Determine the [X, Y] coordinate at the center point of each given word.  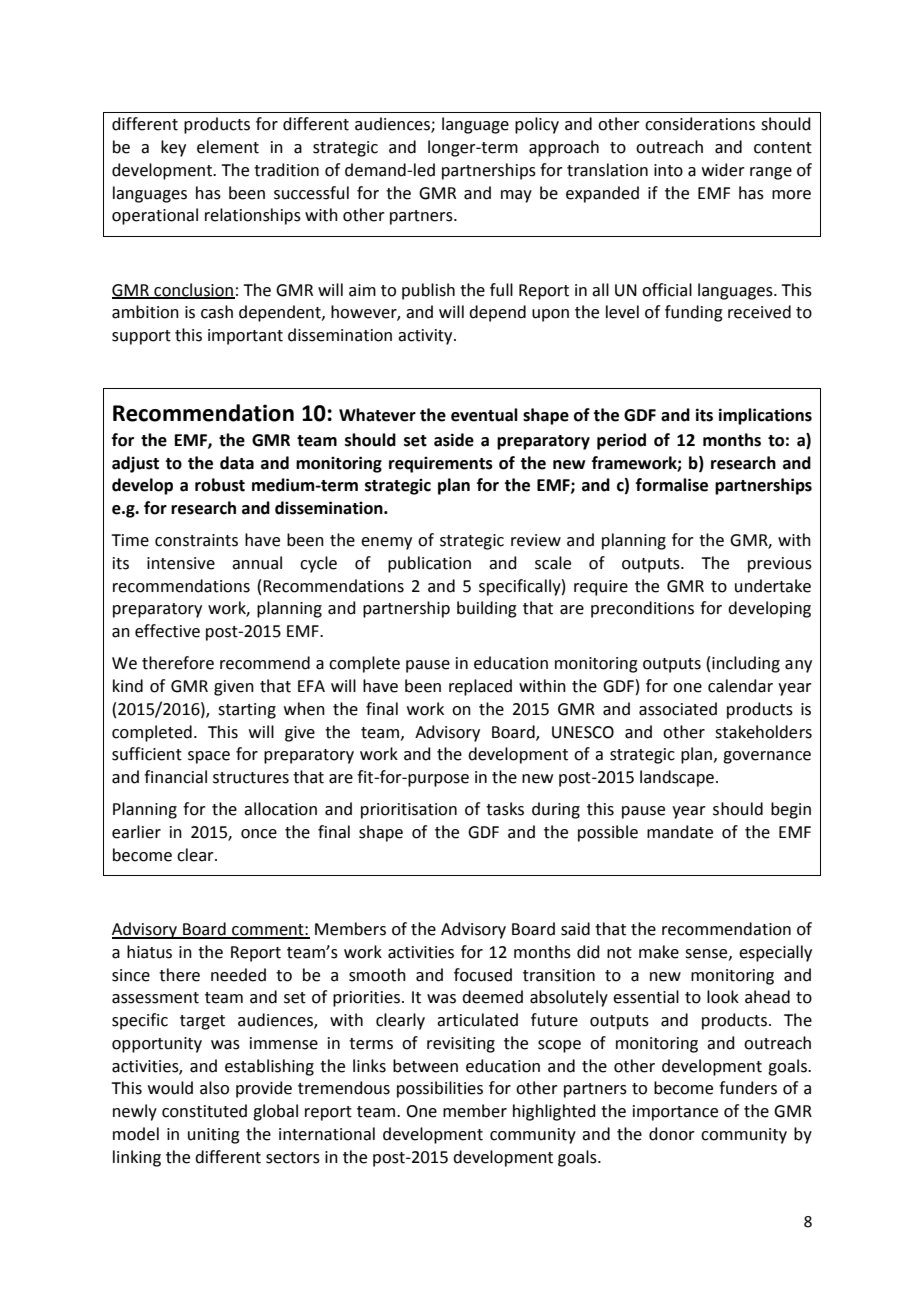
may [516, 196]
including [746, 664]
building [487, 609]
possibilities [440, 1089]
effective [167, 631]
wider [723, 170]
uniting [214, 1136]
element [228, 147]
